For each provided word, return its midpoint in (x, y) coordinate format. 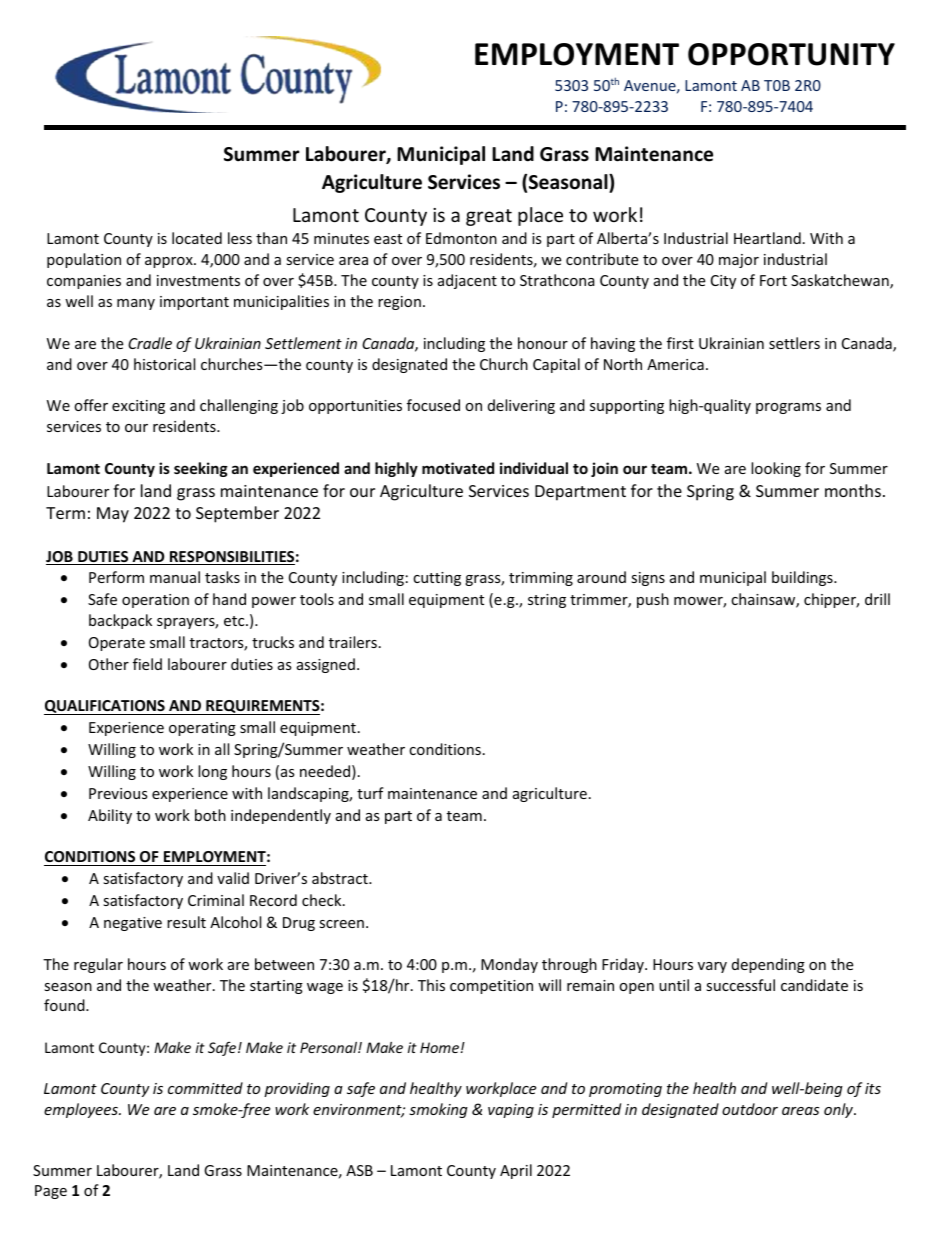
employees (82, 1110)
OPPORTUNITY (791, 54)
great (489, 217)
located (197, 238)
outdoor (750, 1109)
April (516, 1171)
